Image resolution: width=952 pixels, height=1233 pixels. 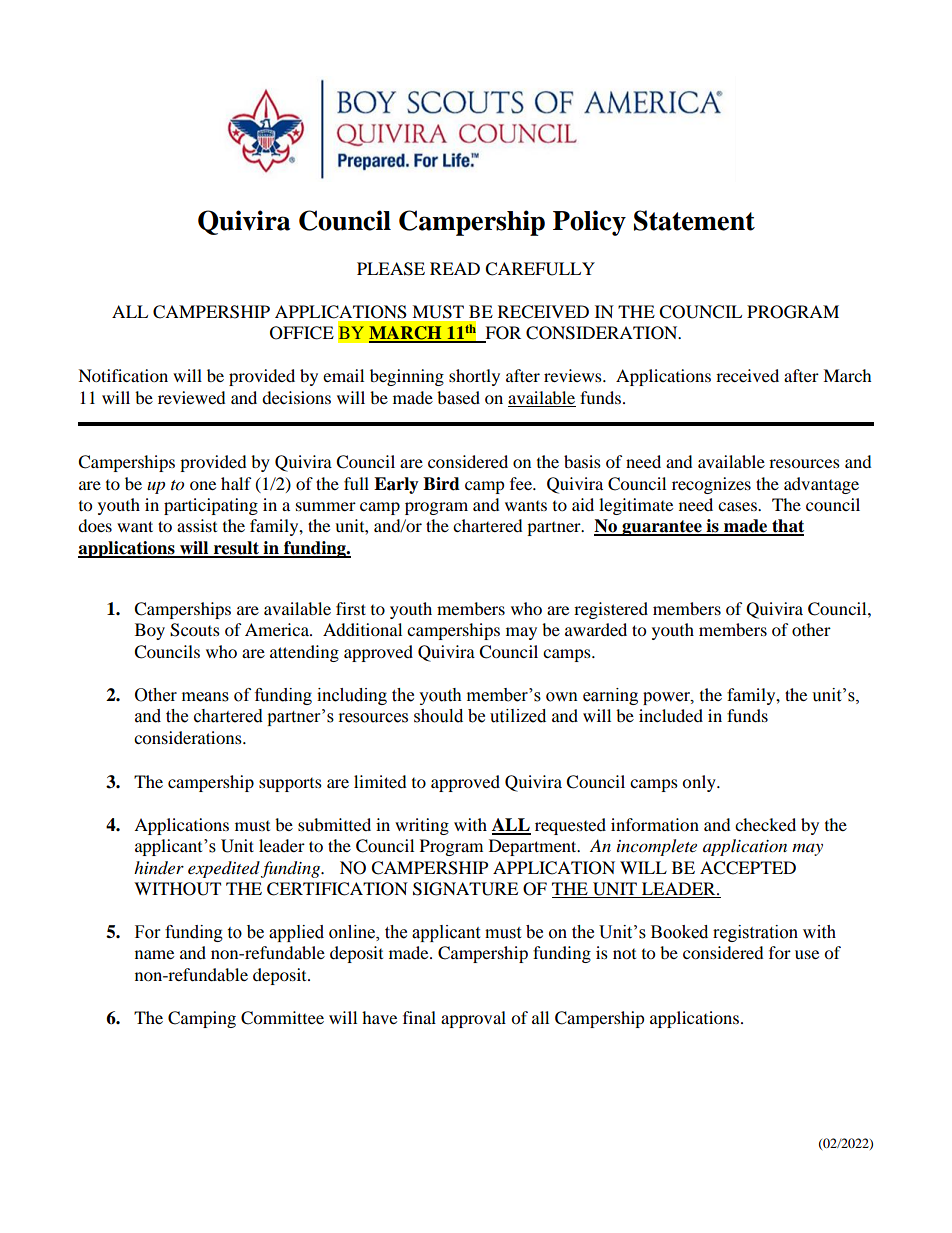 What do you see at coordinates (441, 484) in the page?
I see `Bird` at bounding box center [441, 484].
